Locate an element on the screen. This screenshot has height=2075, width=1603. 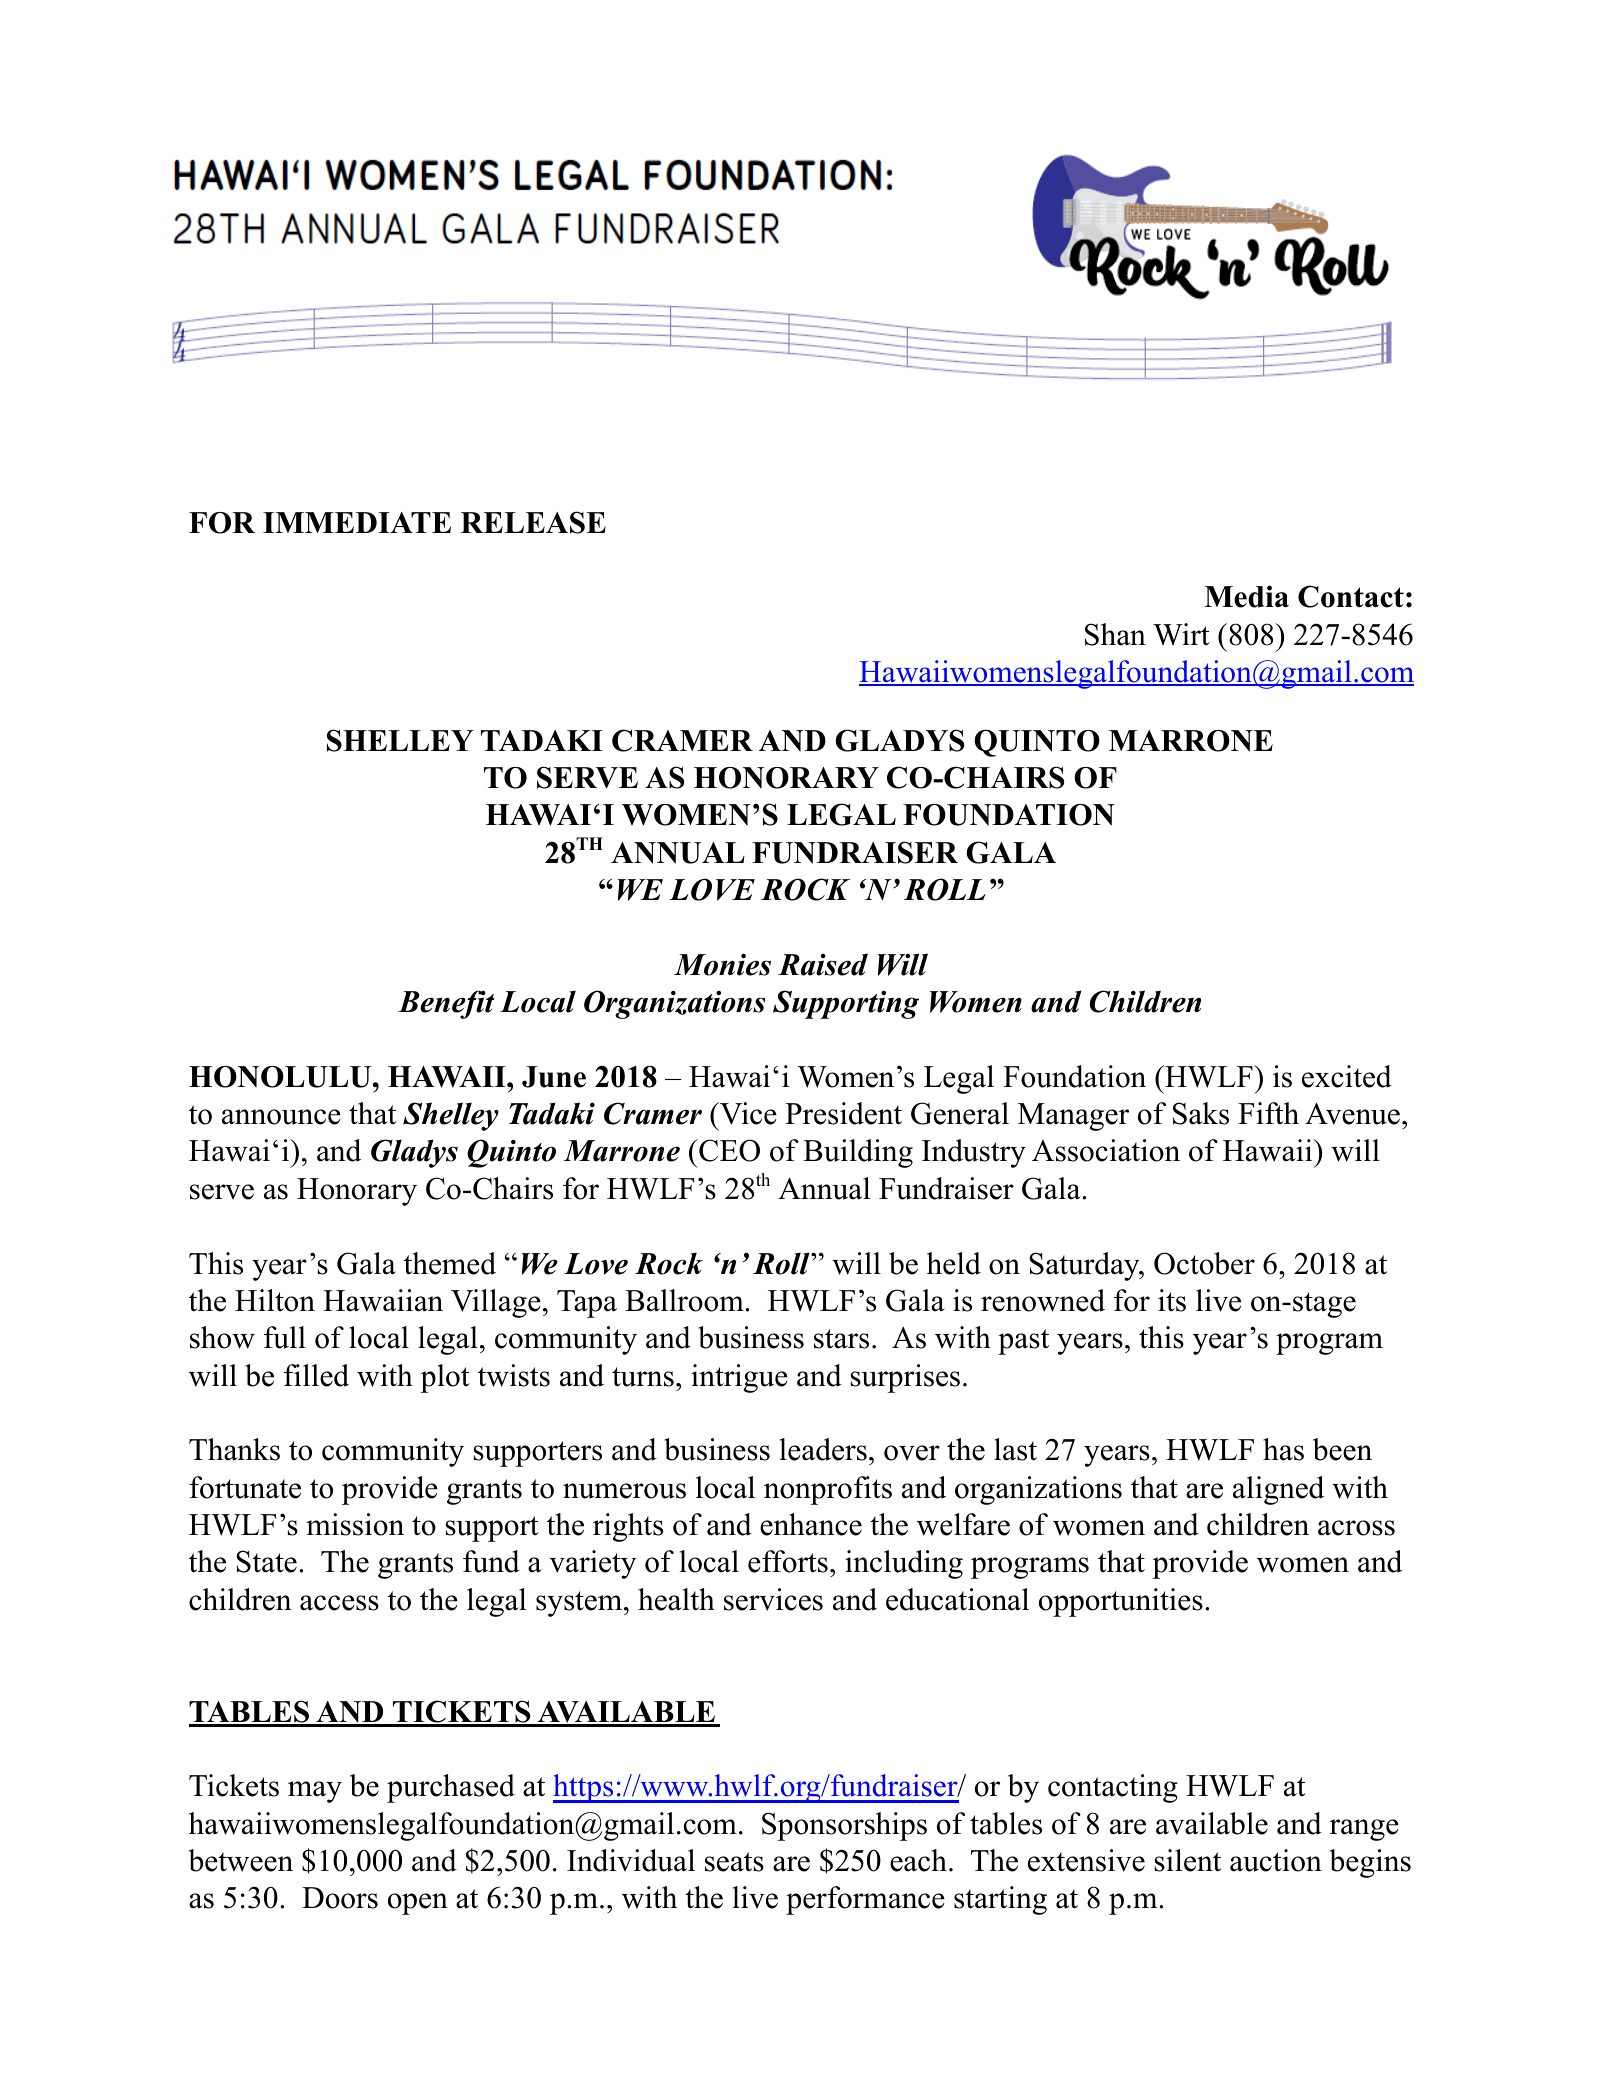
auction is located at coordinates (1276, 1860).
